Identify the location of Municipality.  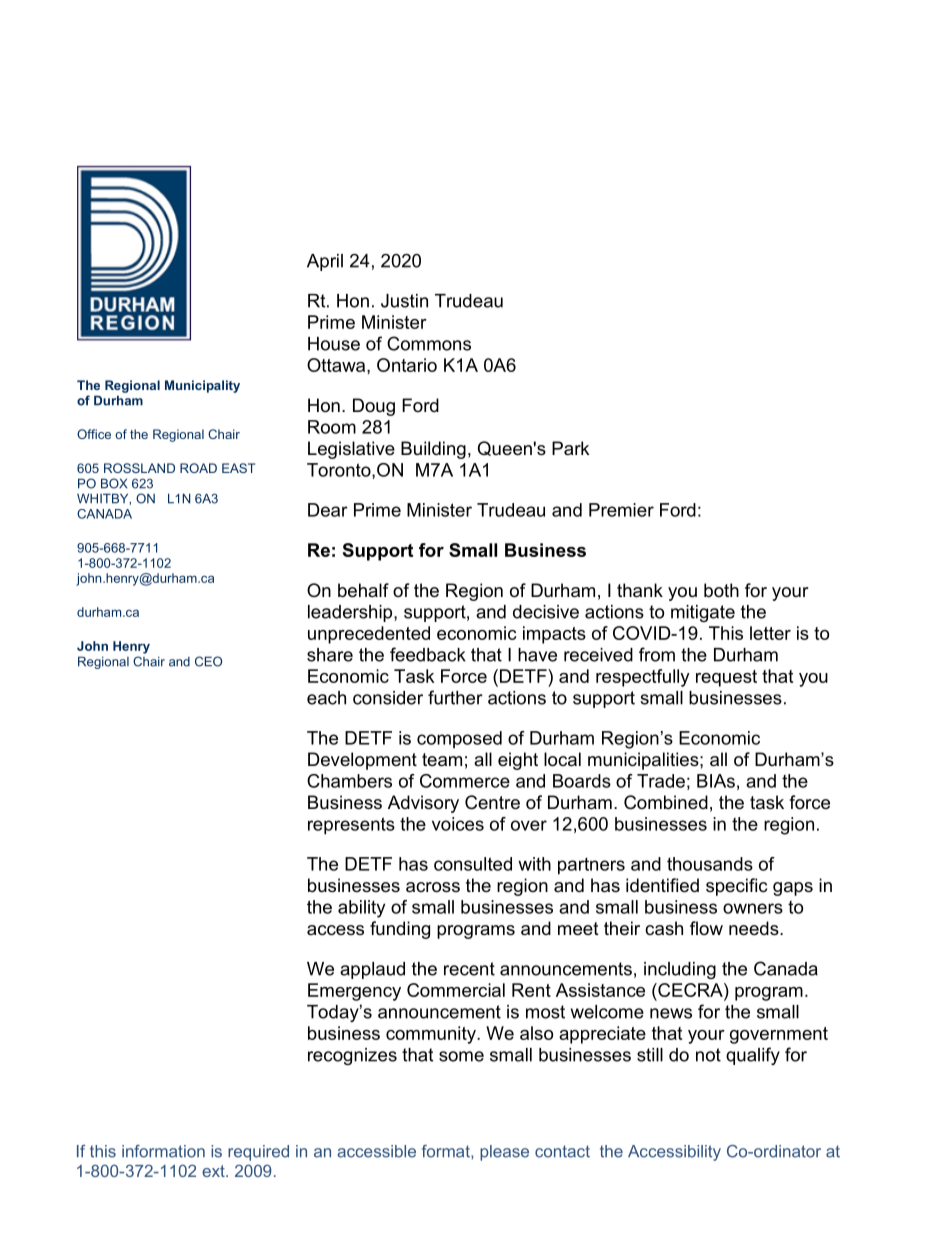
(202, 386).
